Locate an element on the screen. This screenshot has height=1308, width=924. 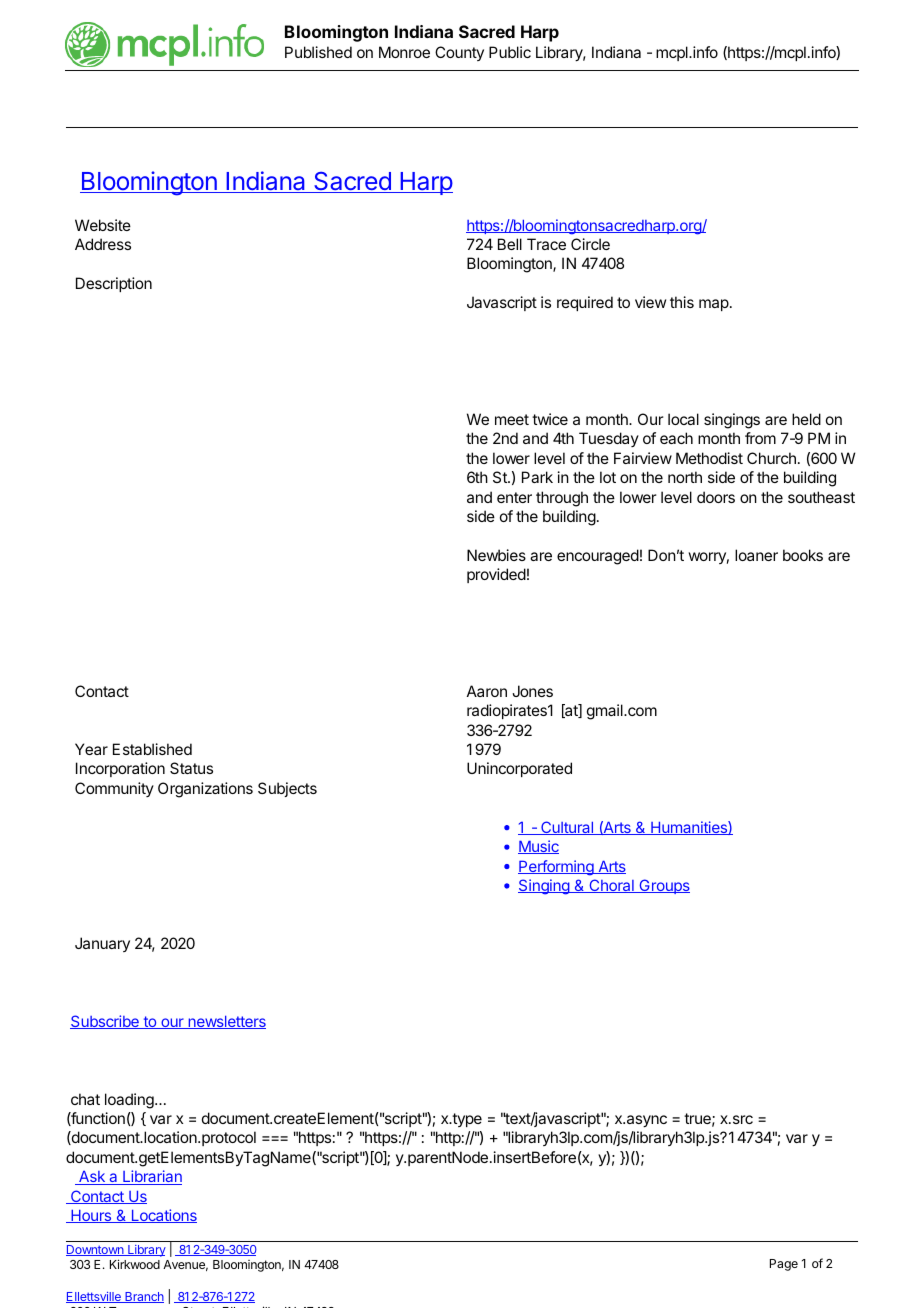
County is located at coordinates (459, 53).
